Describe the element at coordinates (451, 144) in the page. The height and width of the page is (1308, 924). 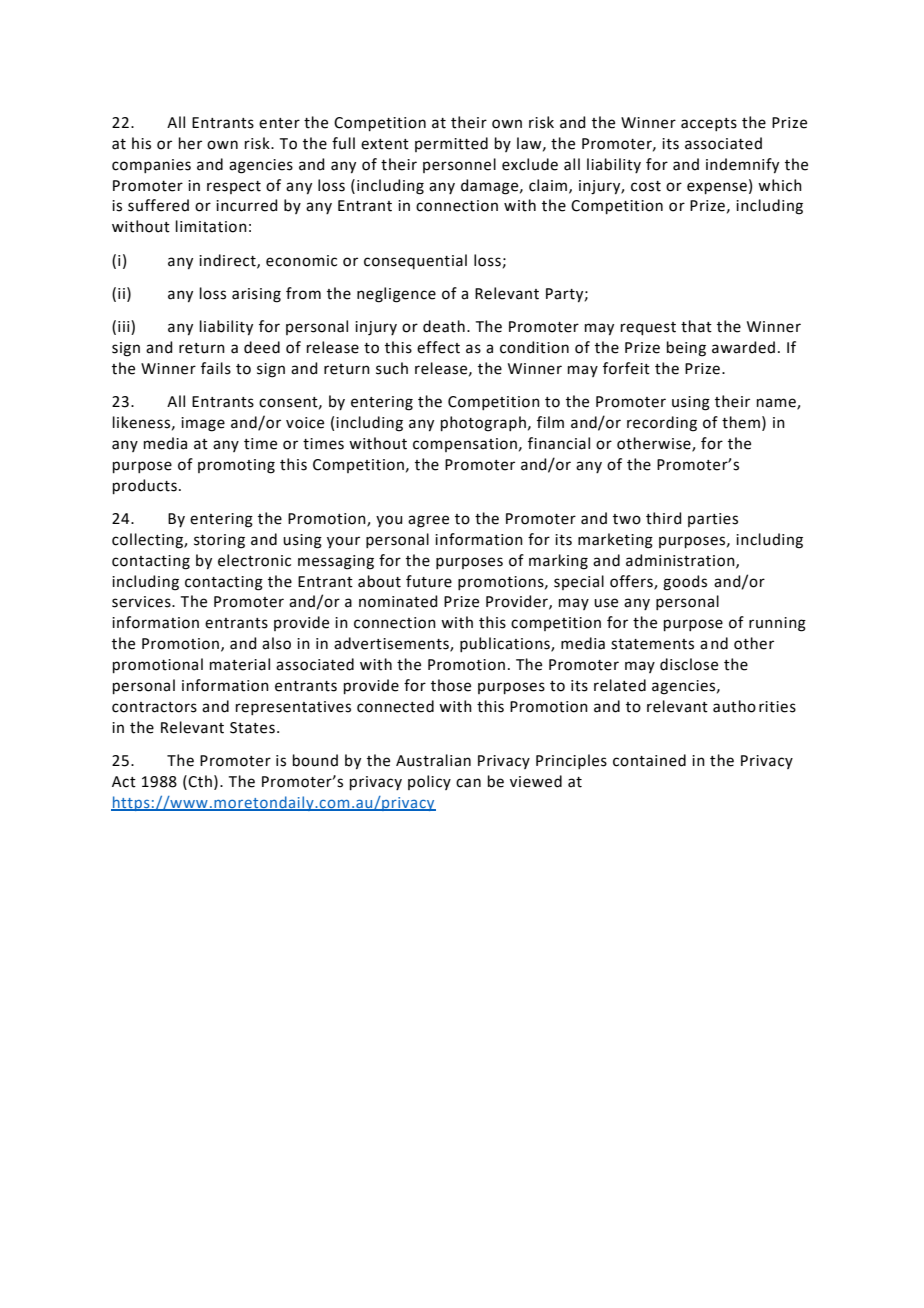
I see `permitted` at that location.
